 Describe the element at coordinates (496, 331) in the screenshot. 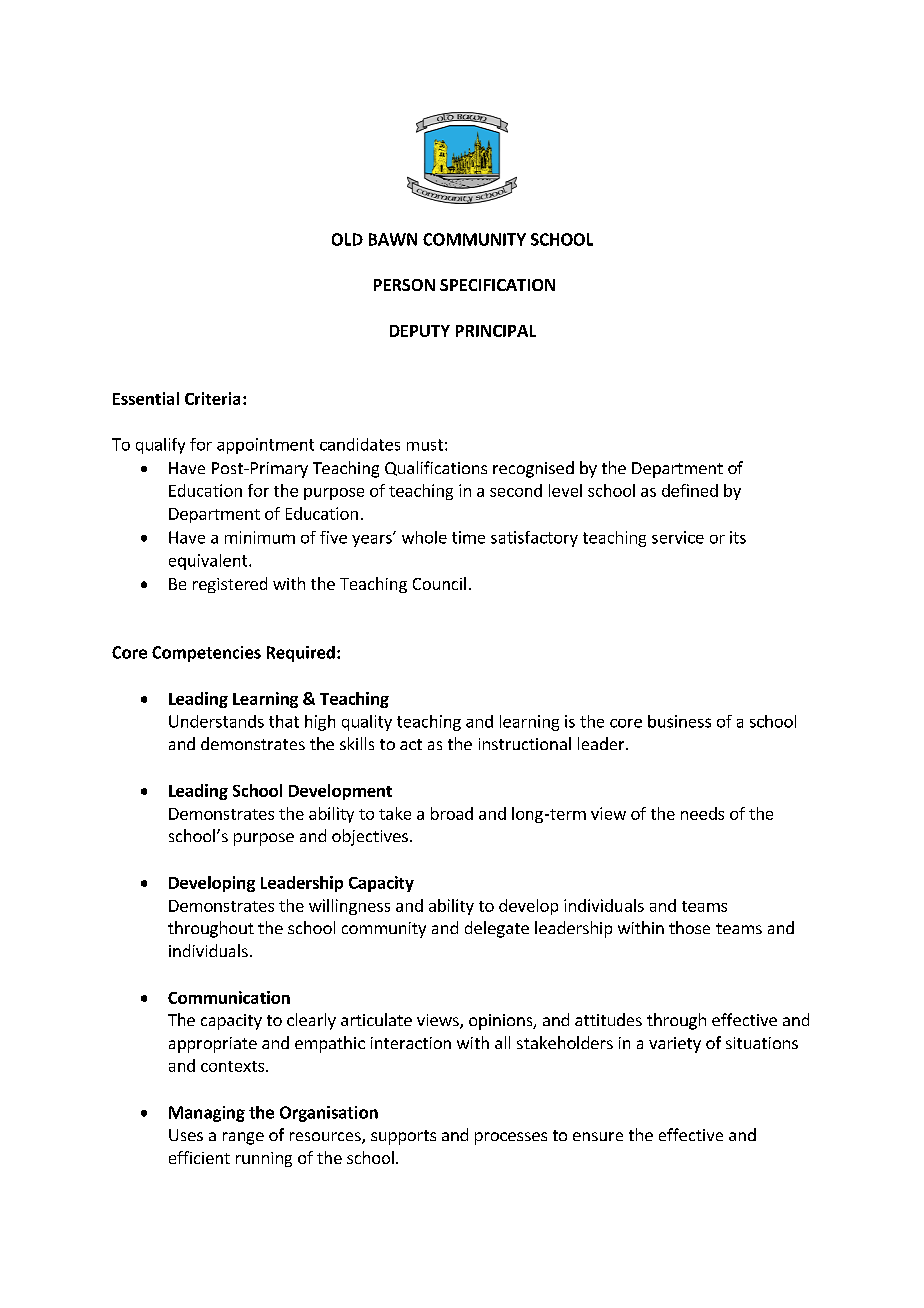

I see `PRINCIPAL` at that location.
